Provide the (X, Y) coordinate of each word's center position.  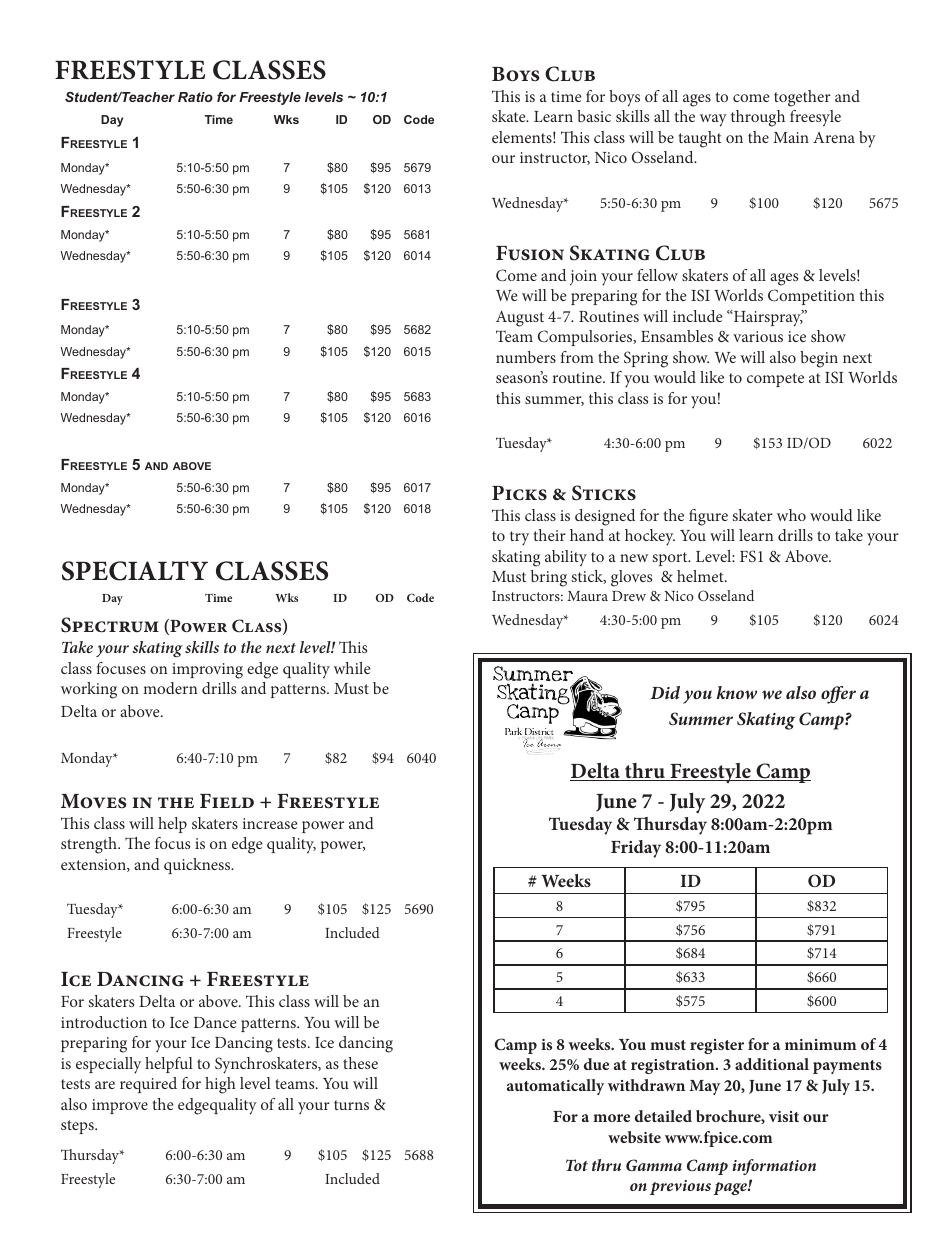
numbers (526, 357)
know (737, 692)
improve (120, 1106)
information (774, 1167)
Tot (577, 1165)
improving (207, 671)
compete (775, 380)
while (352, 668)
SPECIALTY (135, 571)
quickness (198, 866)
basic (594, 116)
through (758, 118)
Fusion (530, 253)
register (717, 1046)
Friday (636, 849)
